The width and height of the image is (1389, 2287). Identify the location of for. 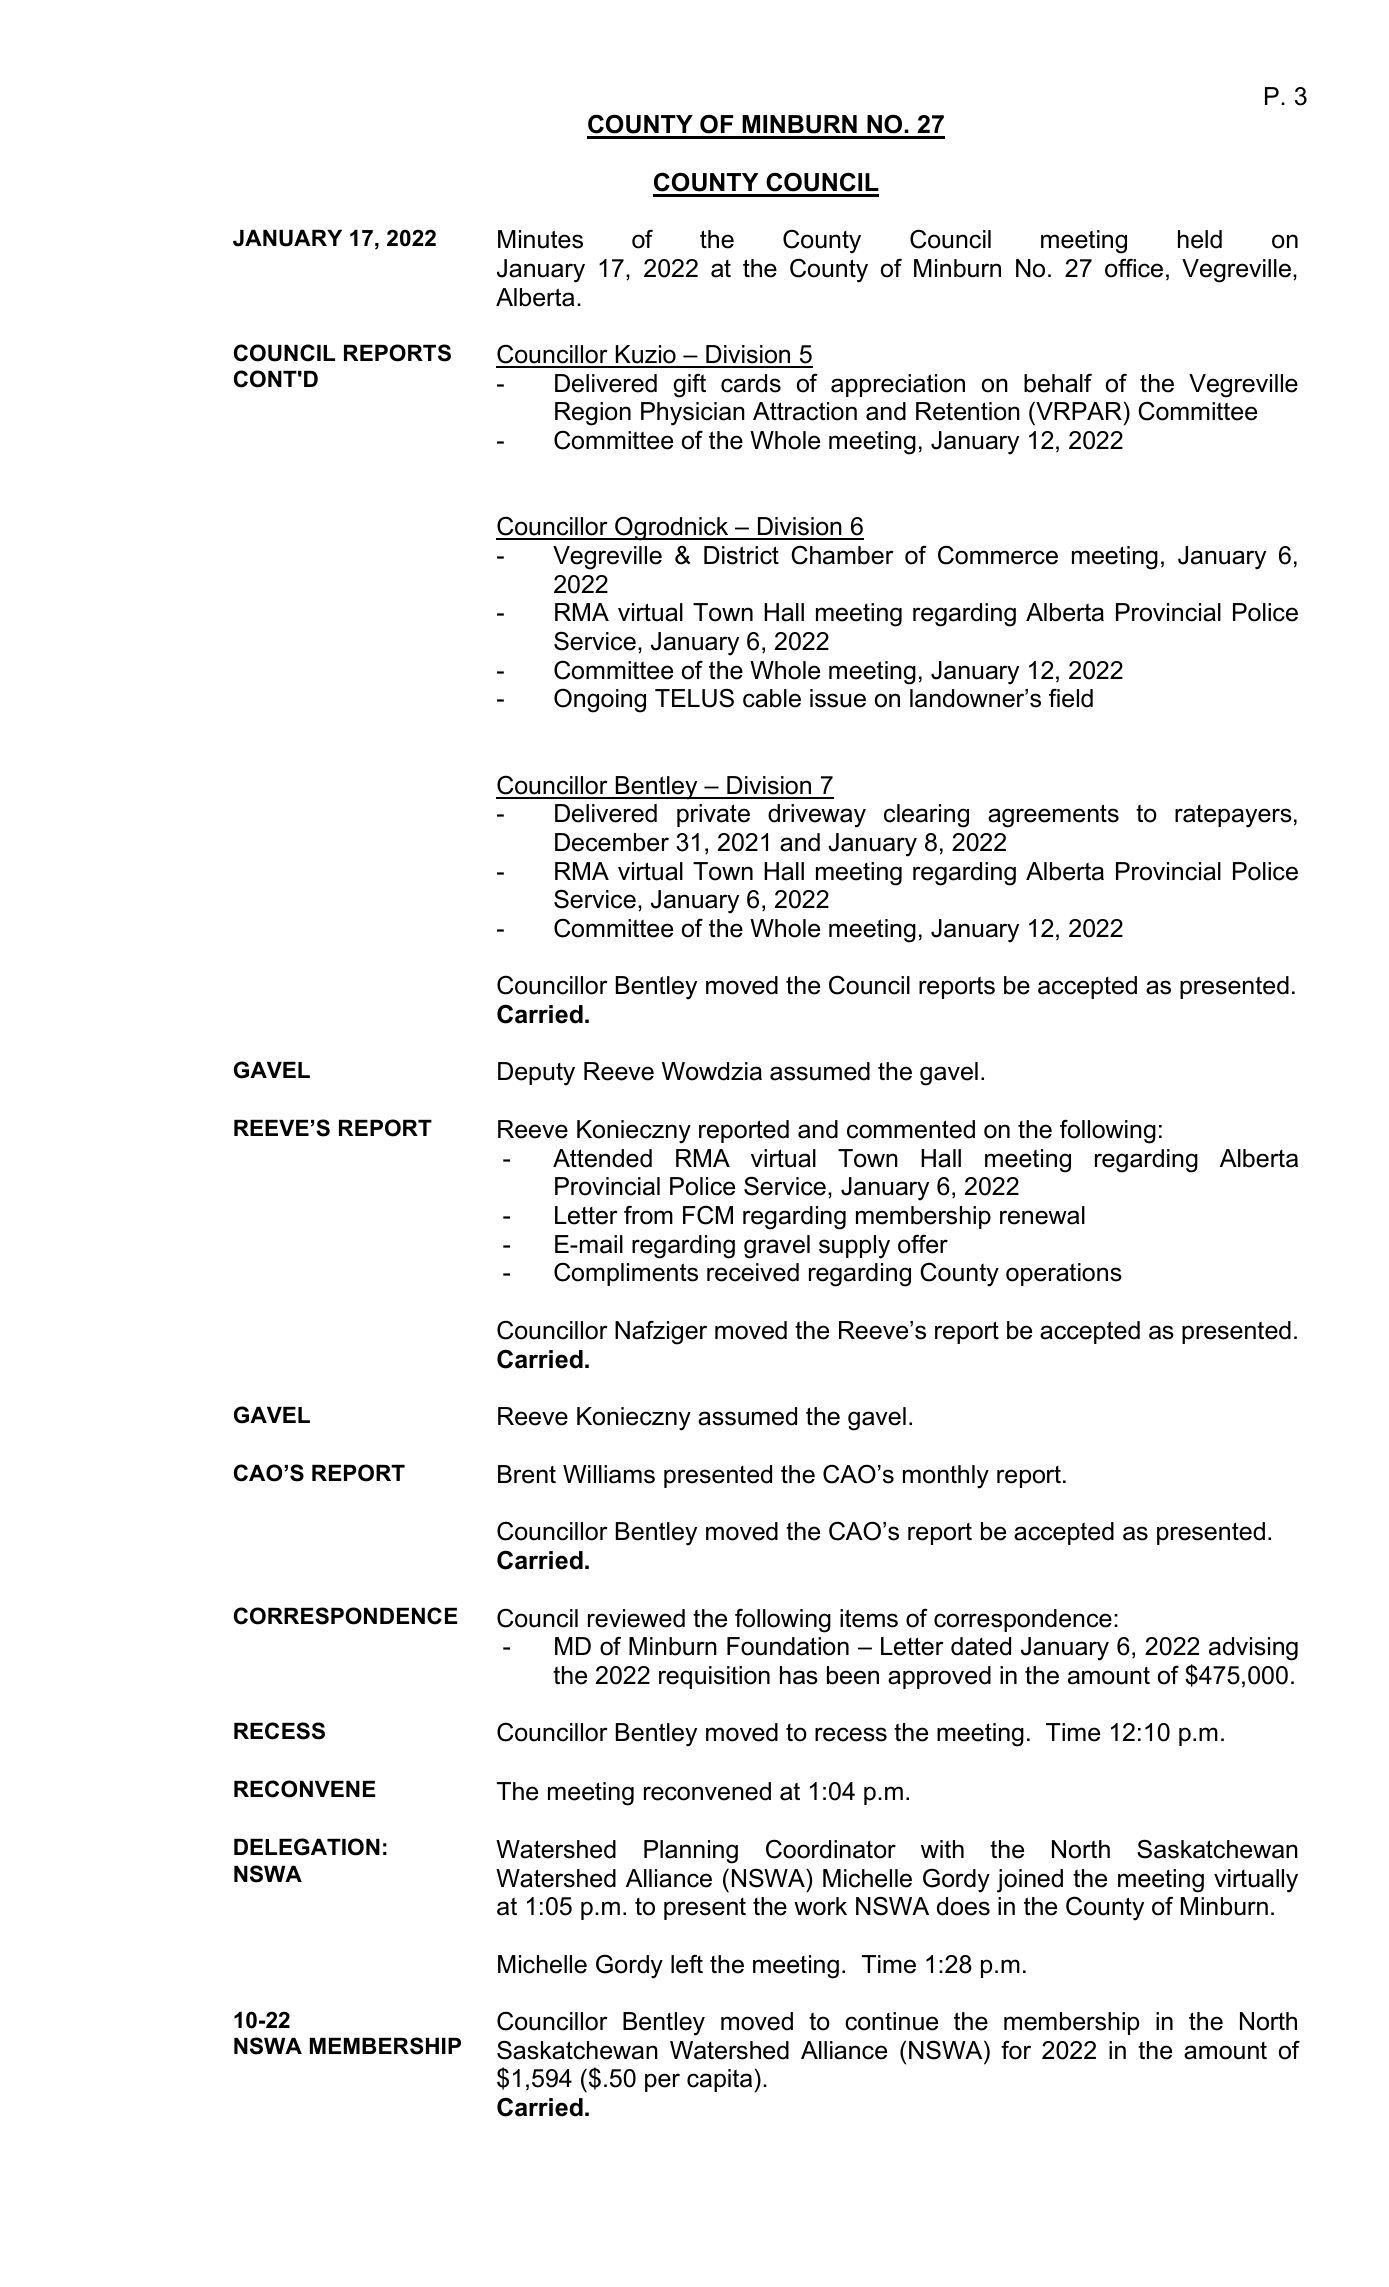
(1016, 2050).
